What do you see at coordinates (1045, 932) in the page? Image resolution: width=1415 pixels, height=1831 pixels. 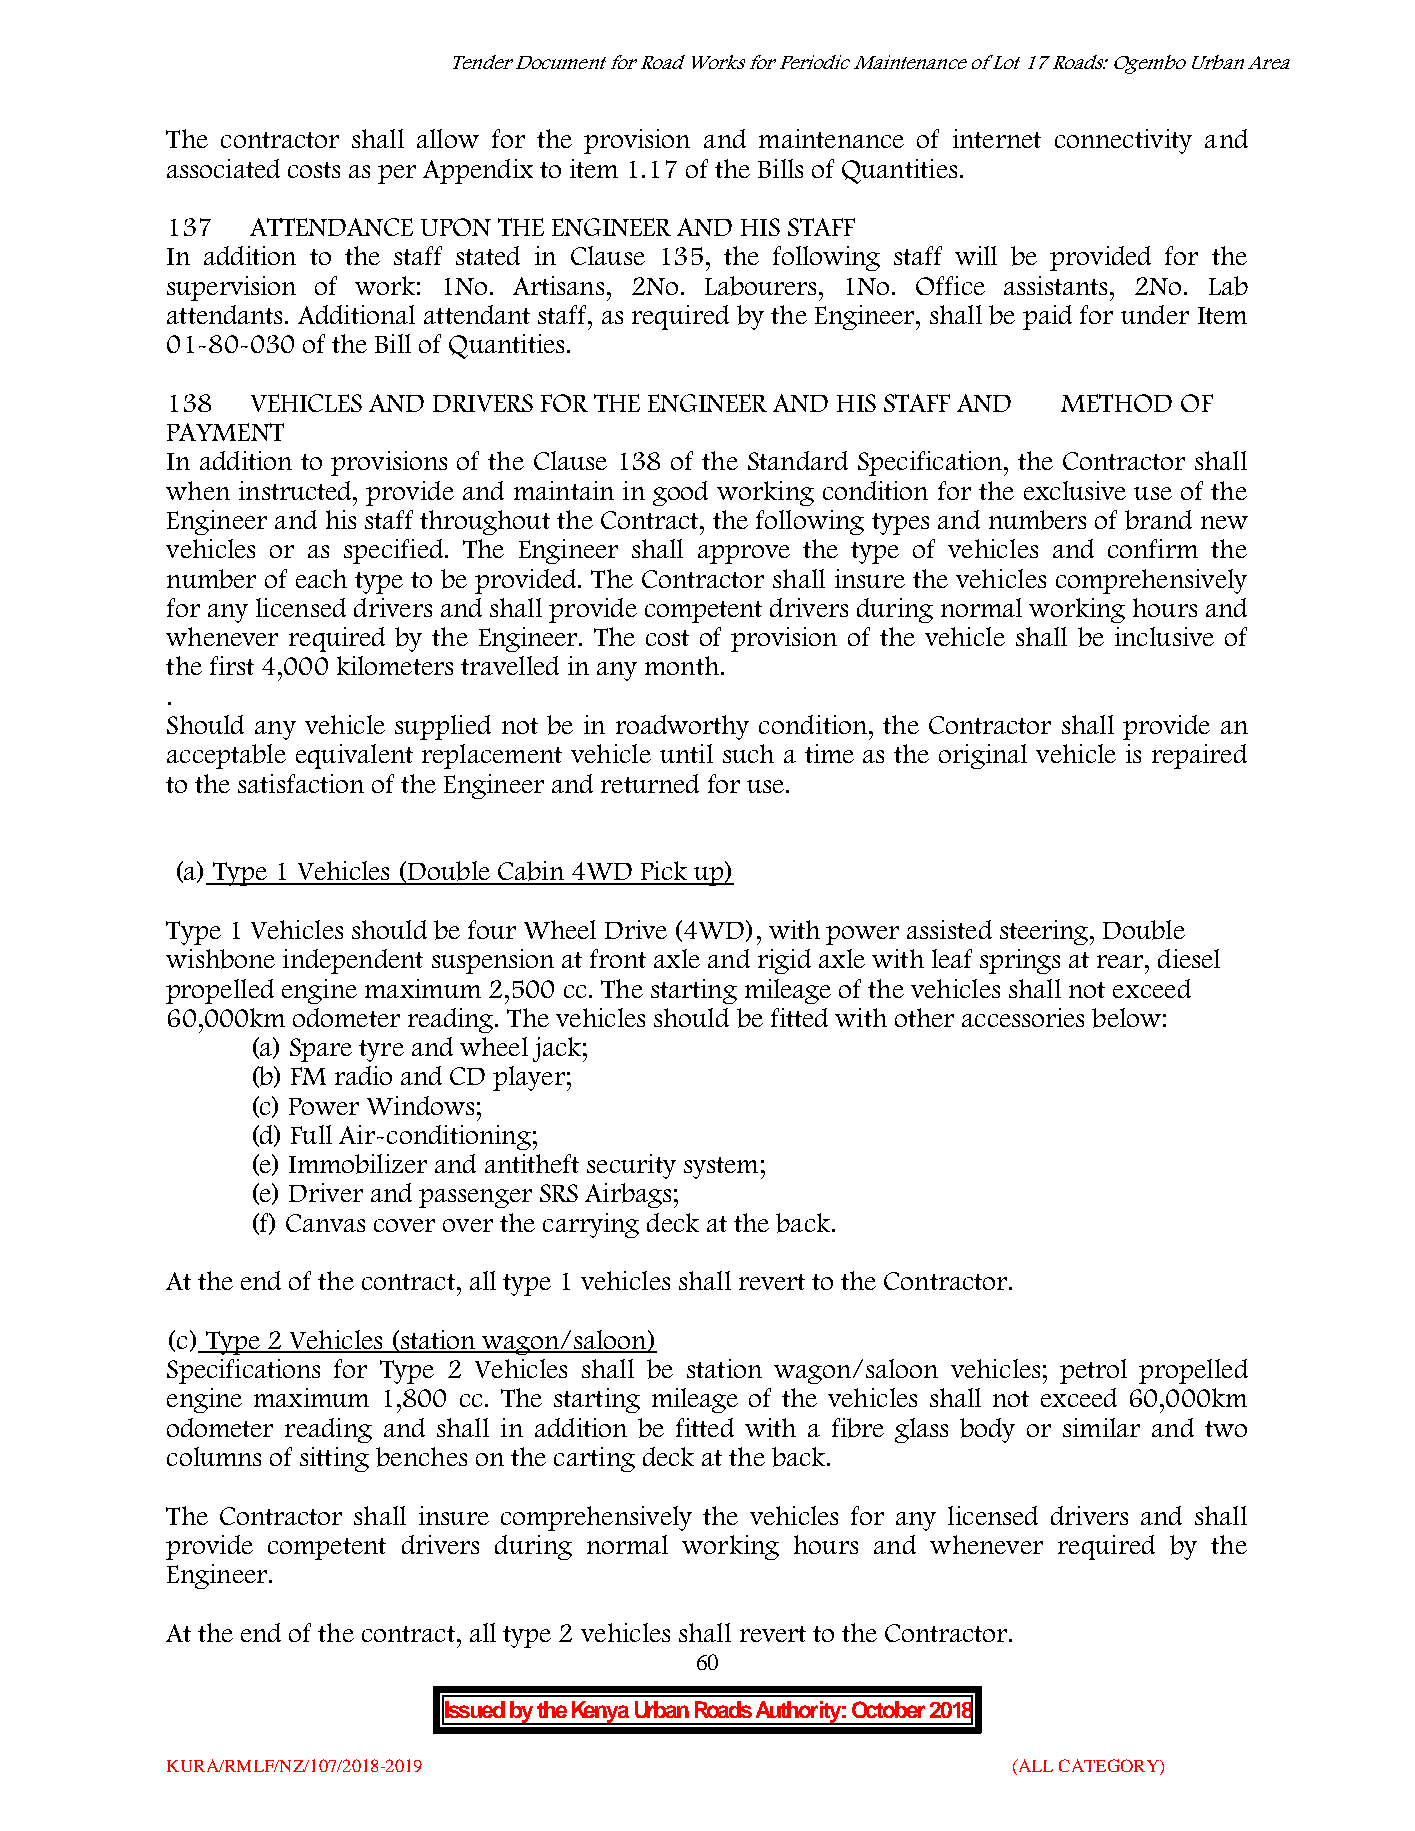 I see `steering` at bounding box center [1045, 932].
